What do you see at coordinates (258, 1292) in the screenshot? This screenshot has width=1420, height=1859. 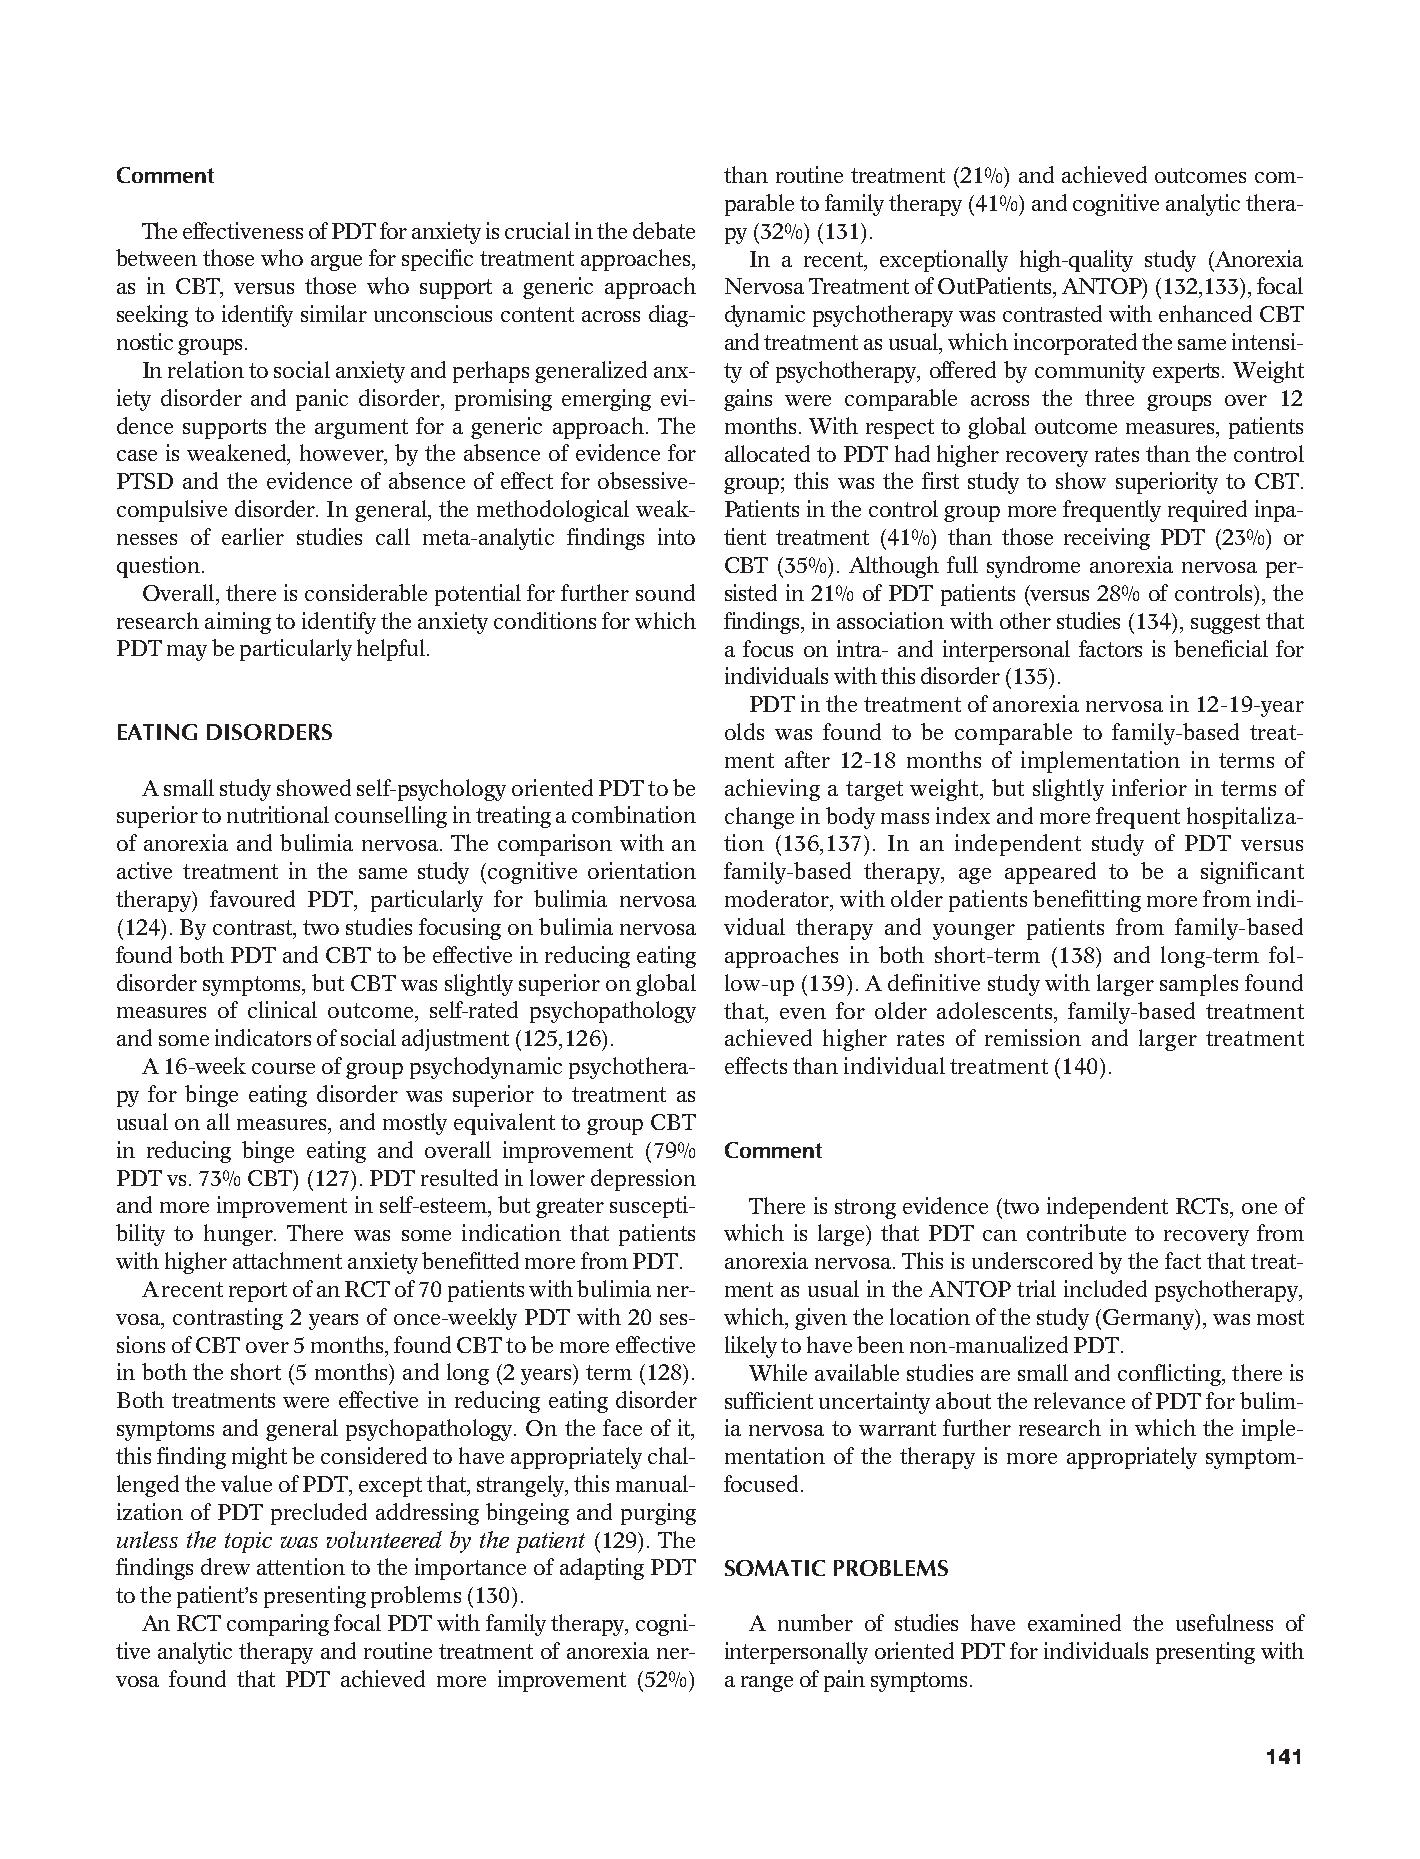 I see `report` at bounding box center [258, 1292].
